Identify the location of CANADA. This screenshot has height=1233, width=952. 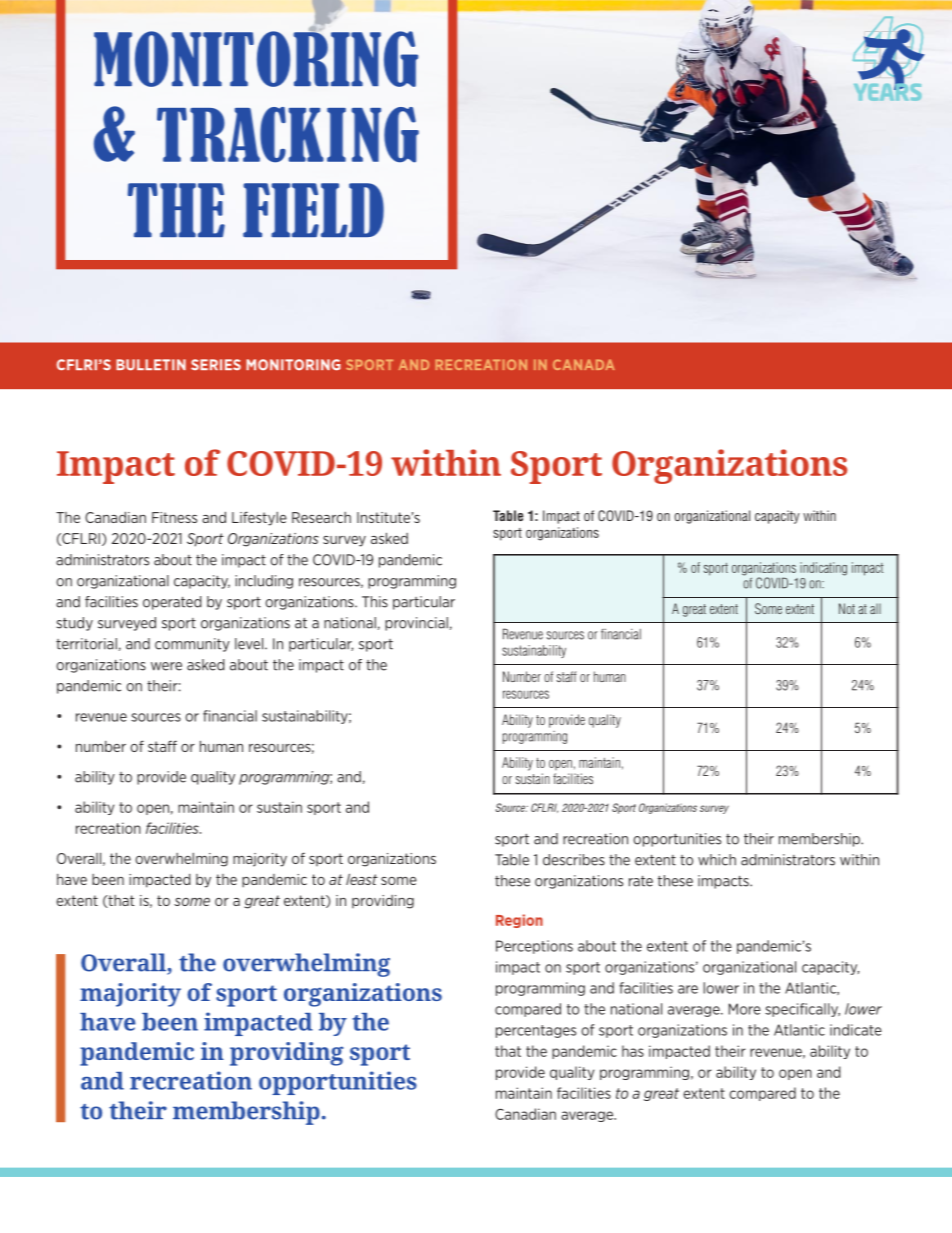
(584, 364).
